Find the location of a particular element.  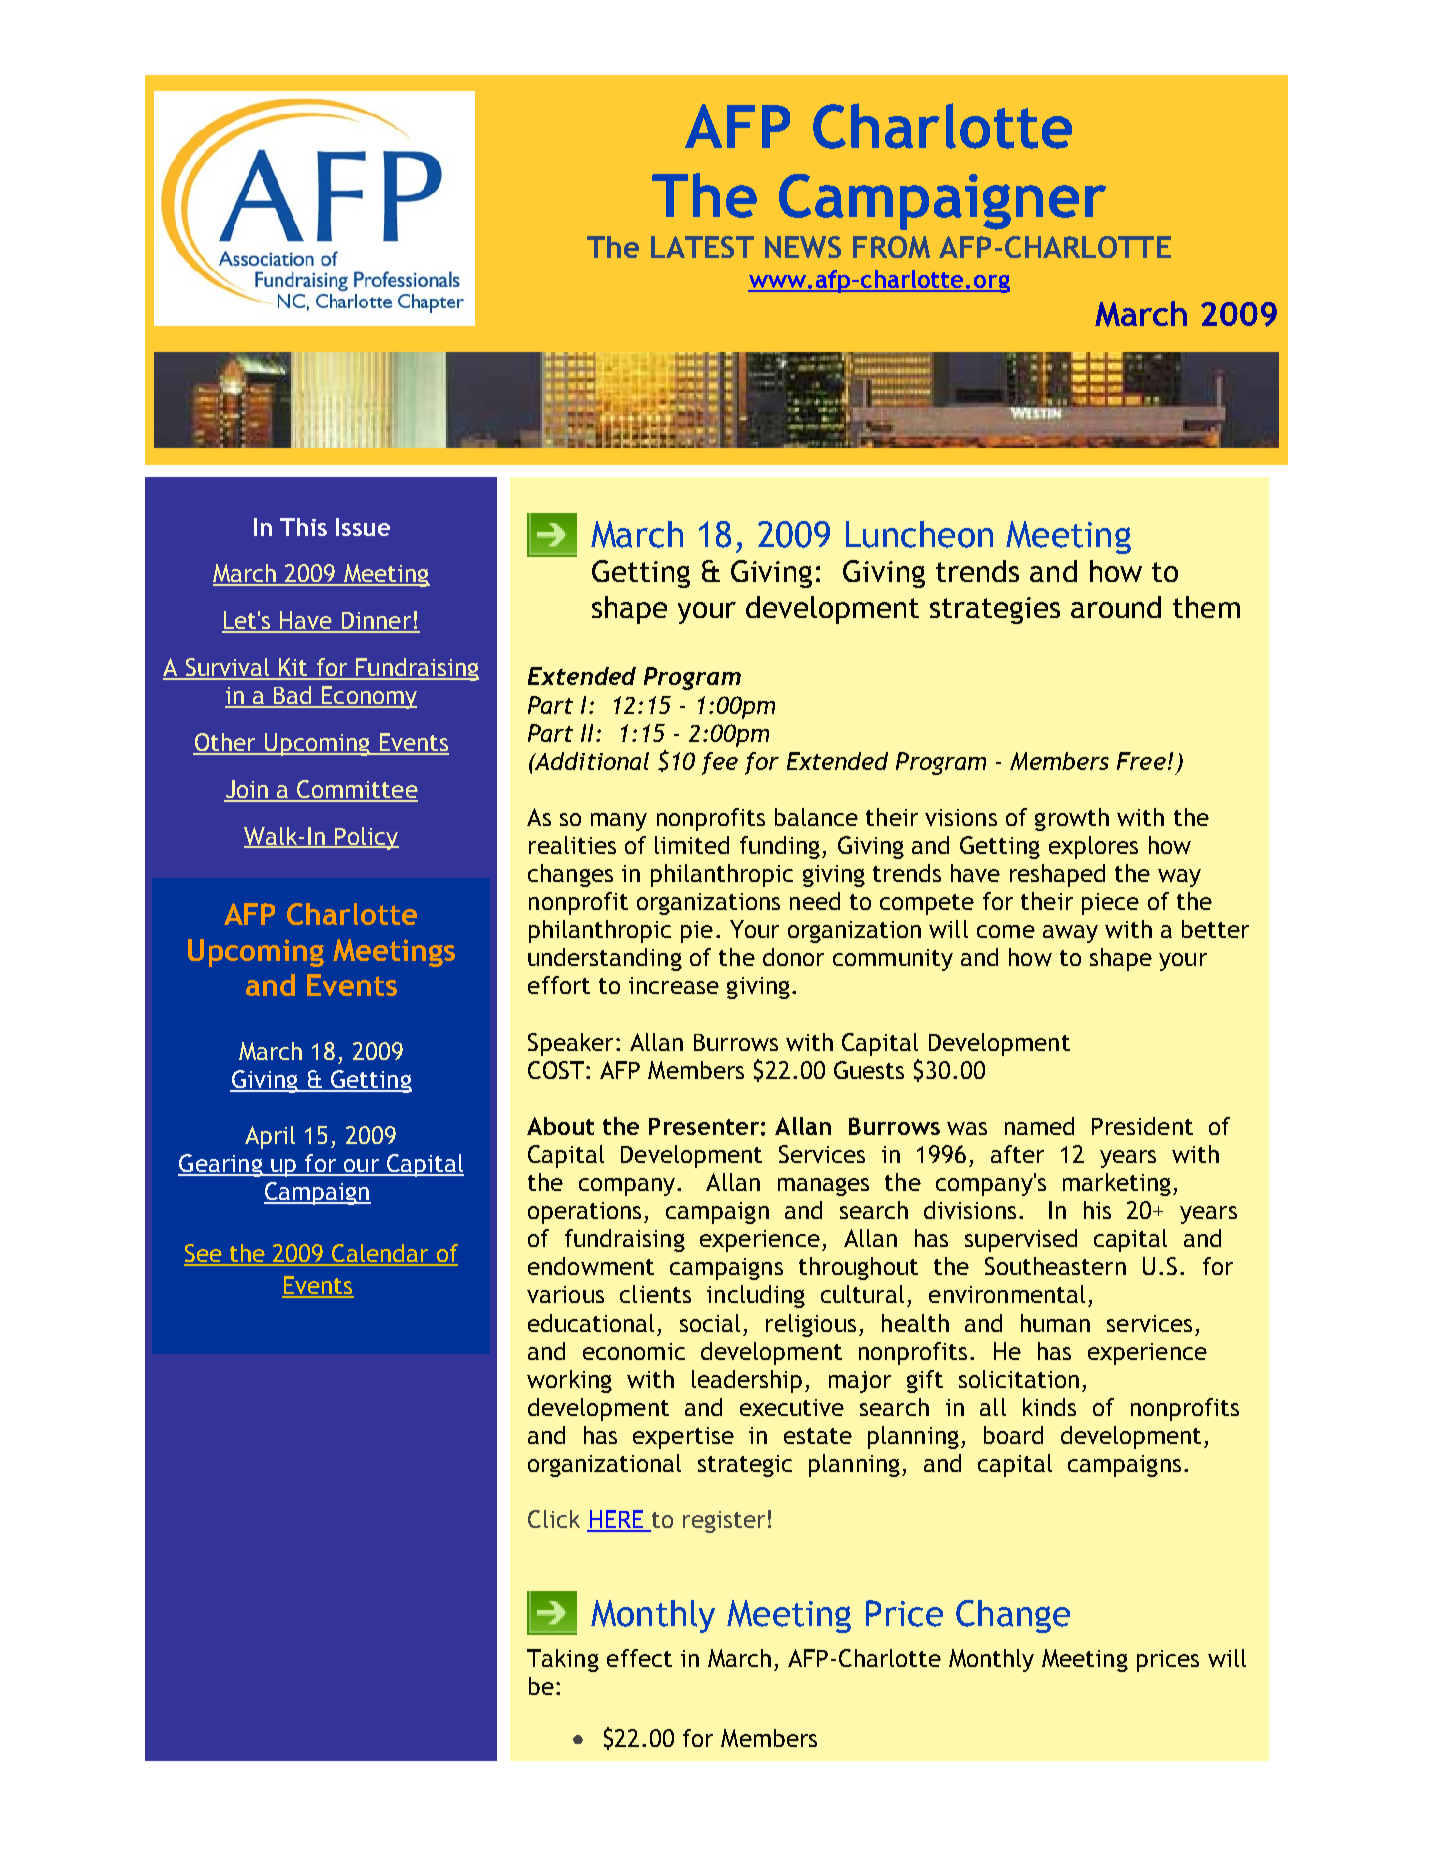

LATEST is located at coordinates (702, 247).
